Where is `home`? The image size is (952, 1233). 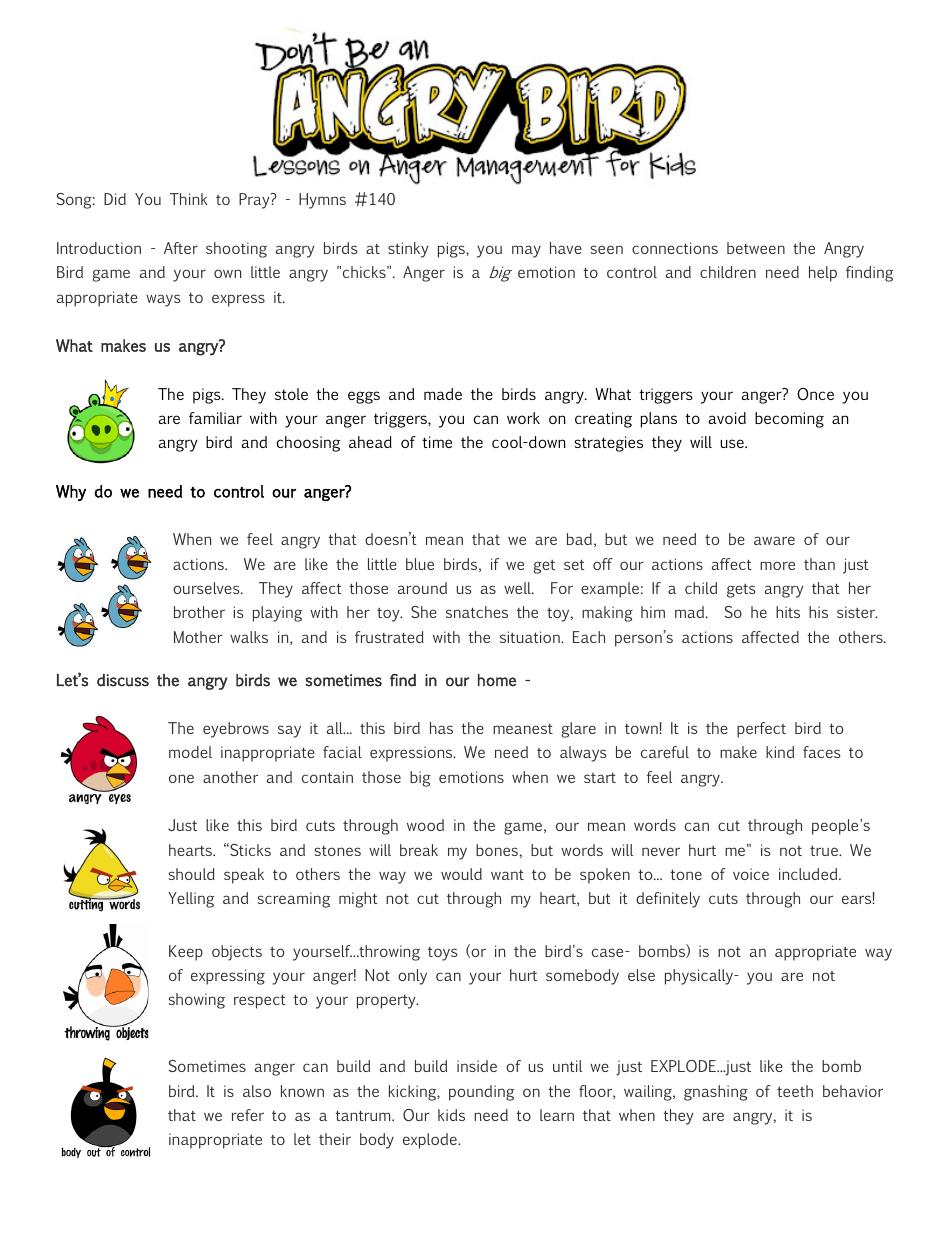 home is located at coordinates (497, 680).
